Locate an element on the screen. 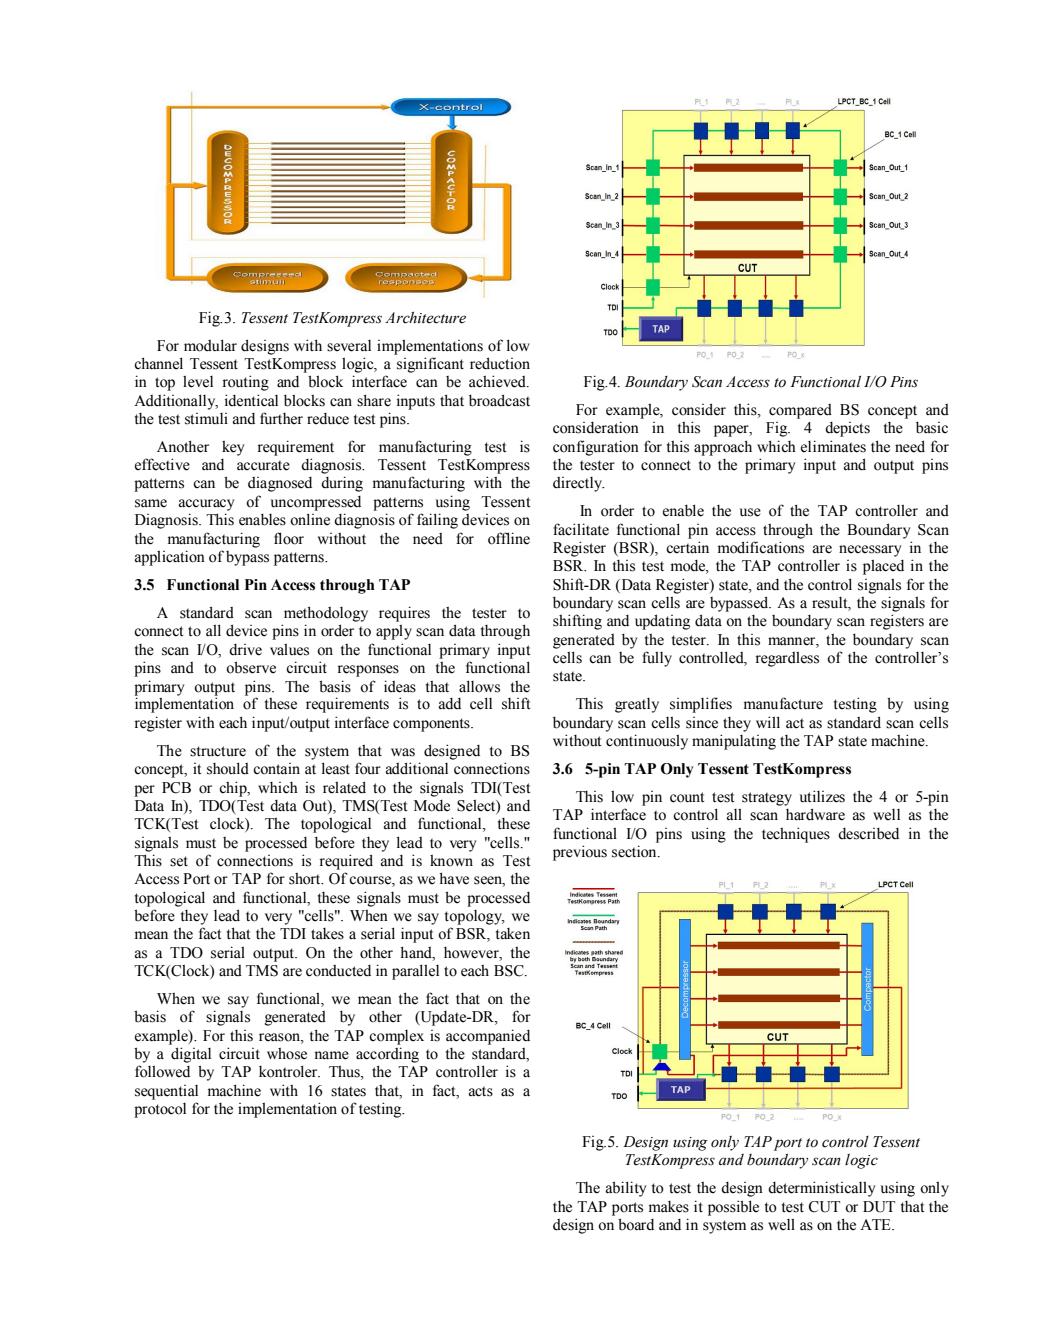  short is located at coordinates (306, 879).
